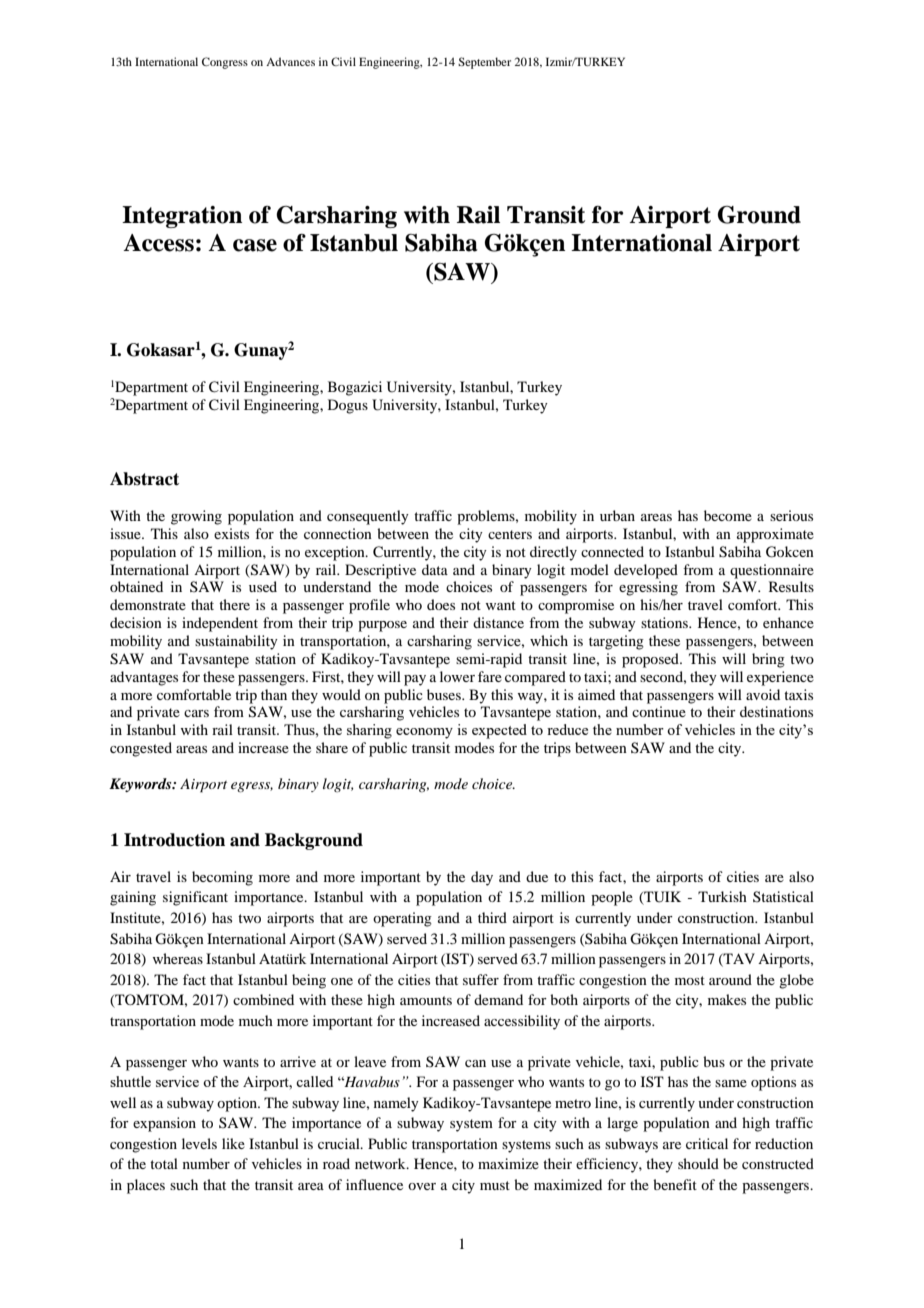 This image has height=1308, width=924. What do you see at coordinates (495, 1185) in the image?
I see `must` at bounding box center [495, 1185].
